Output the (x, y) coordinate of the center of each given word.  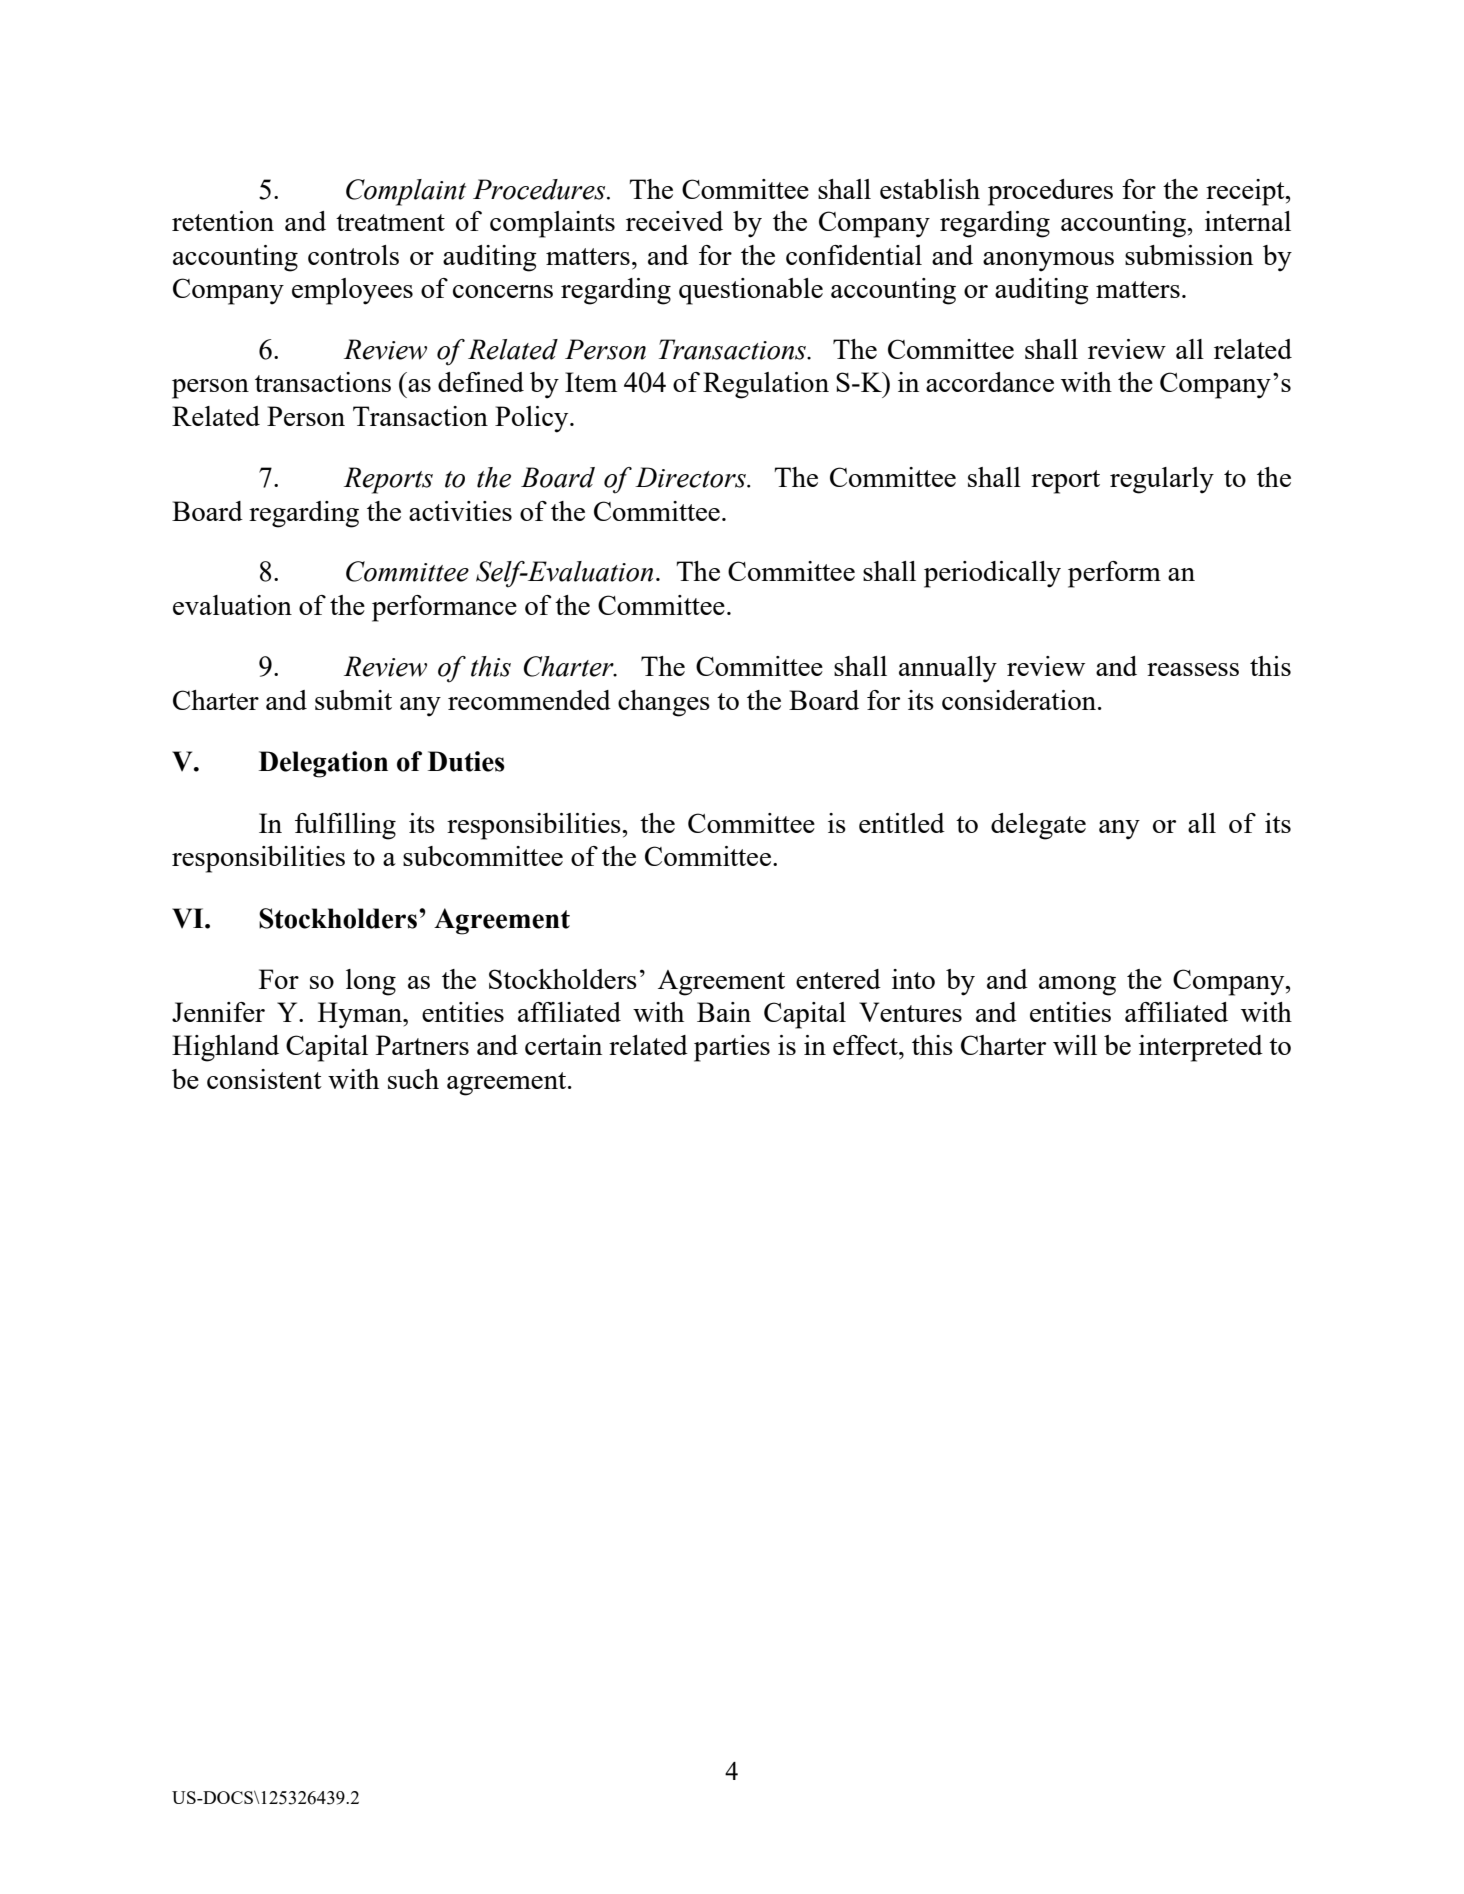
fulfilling (345, 826)
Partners (422, 1045)
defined (481, 382)
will (1075, 1045)
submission (1189, 255)
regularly (1162, 480)
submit (353, 700)
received (674, 221)
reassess (1193, 669)
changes (664, 703)
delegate (1038, 826)
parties (732, 1048)
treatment (390, 222)
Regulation (766, 385)
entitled (902, 823)
